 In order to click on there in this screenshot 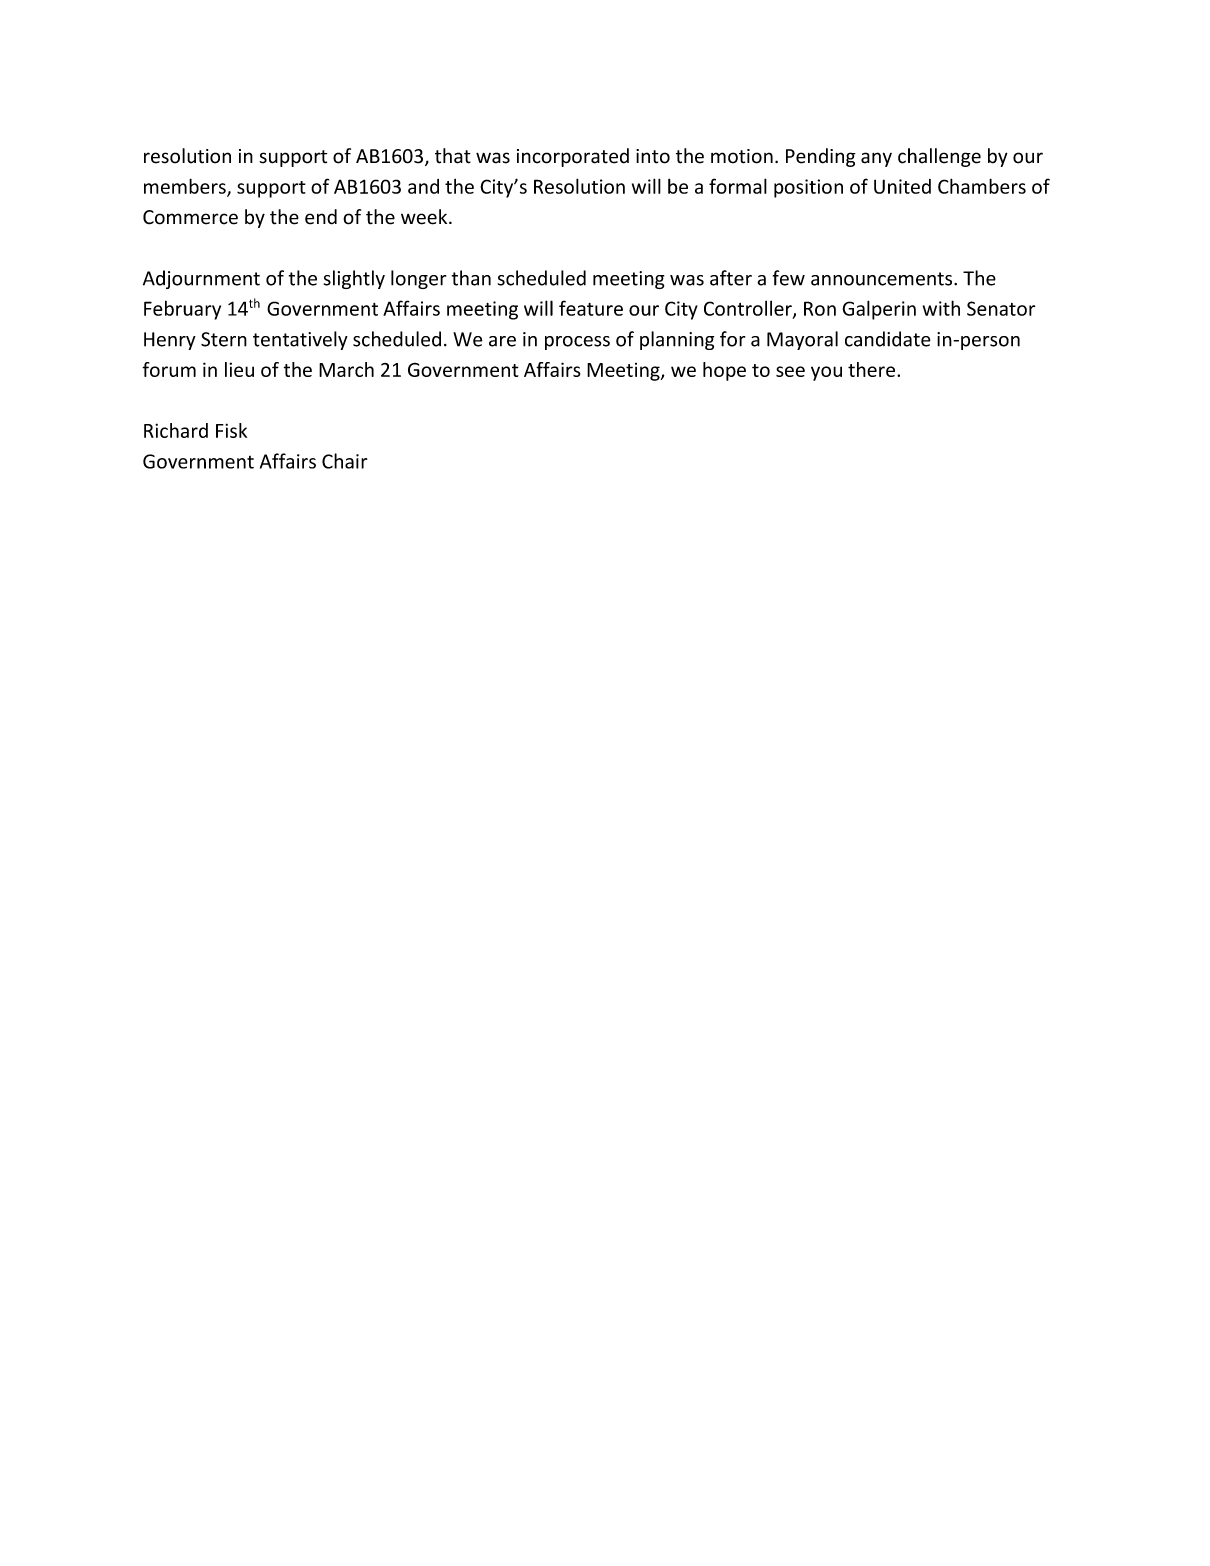, I will do `click(873, 369)`.
